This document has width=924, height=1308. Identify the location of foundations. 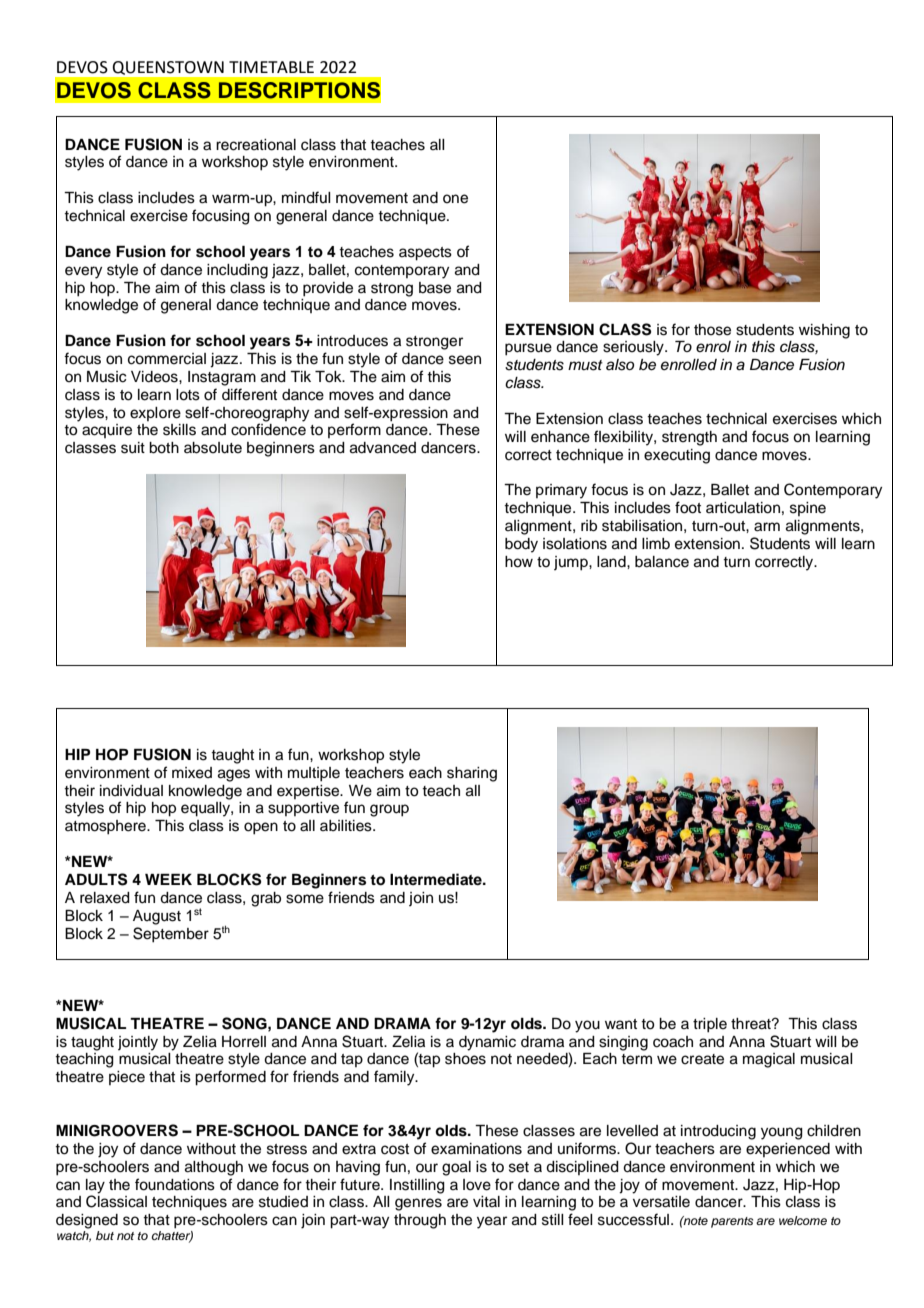
(175, 1184).
